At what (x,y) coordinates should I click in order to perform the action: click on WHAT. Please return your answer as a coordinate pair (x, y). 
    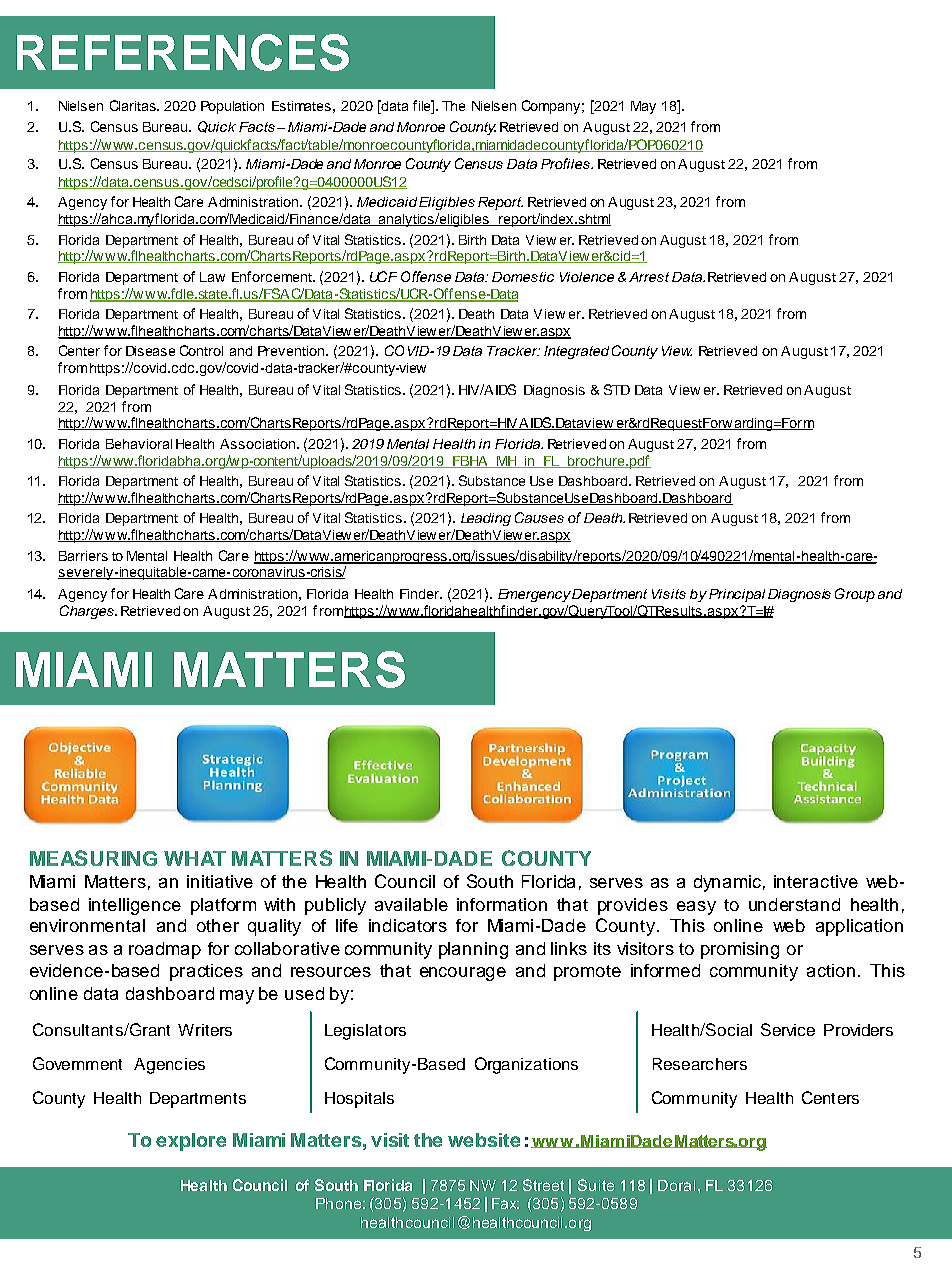
    Looking at the image, I should click on (195, 858).
